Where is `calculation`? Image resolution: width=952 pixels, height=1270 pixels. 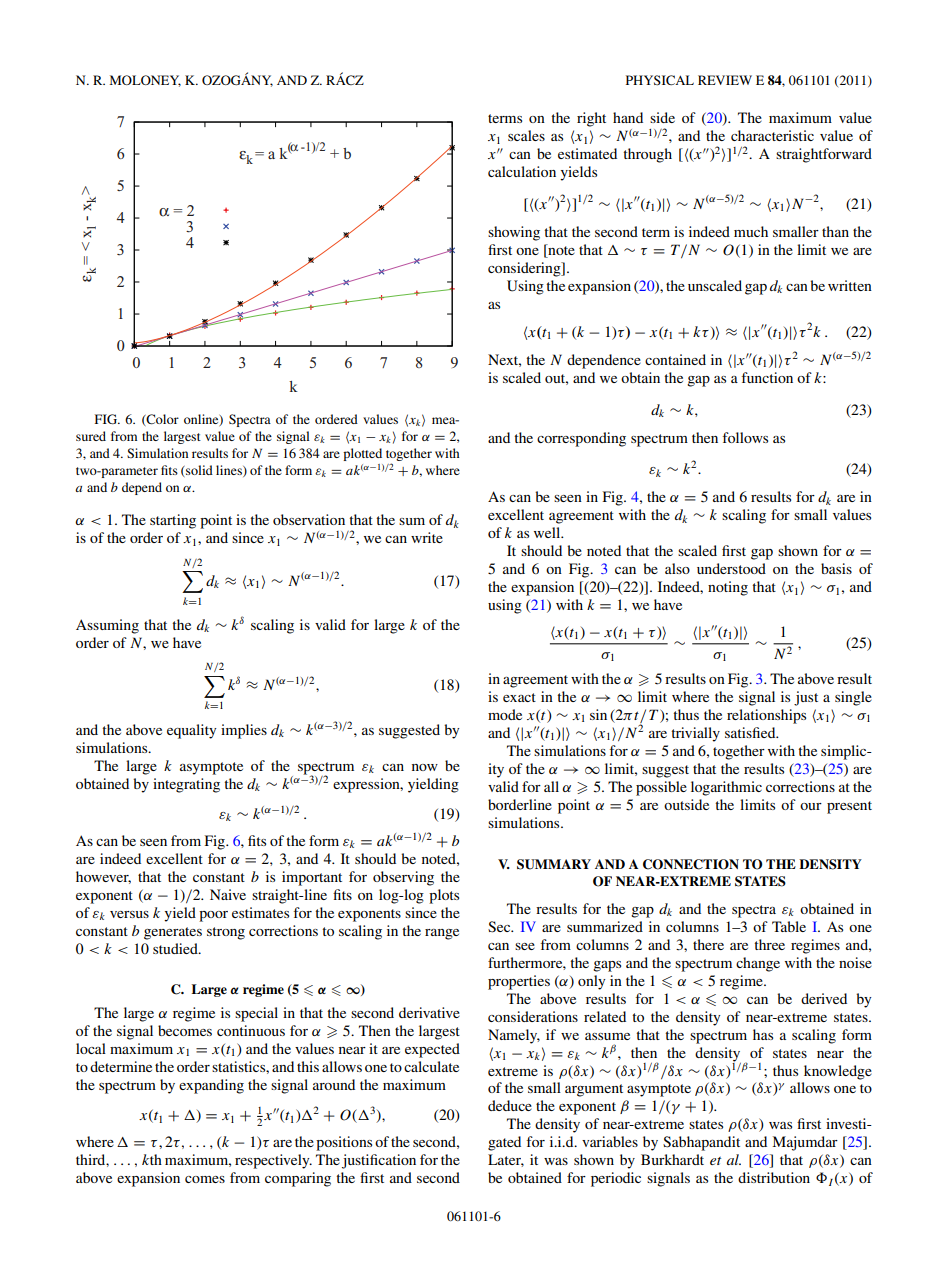 calculation is located at coordinates (522, 171).
